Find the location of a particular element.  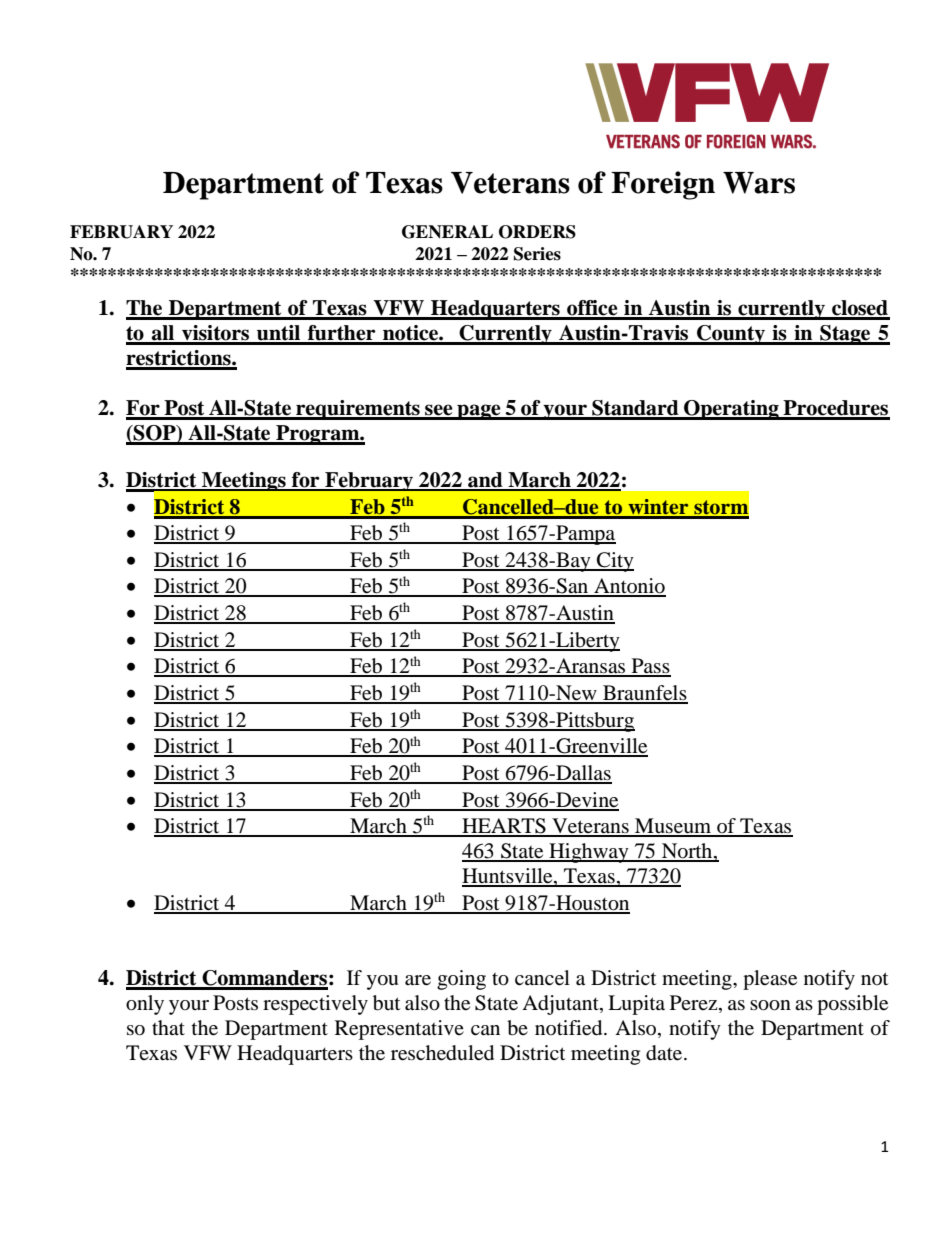

Operating is located at coordinates (731, 410).
